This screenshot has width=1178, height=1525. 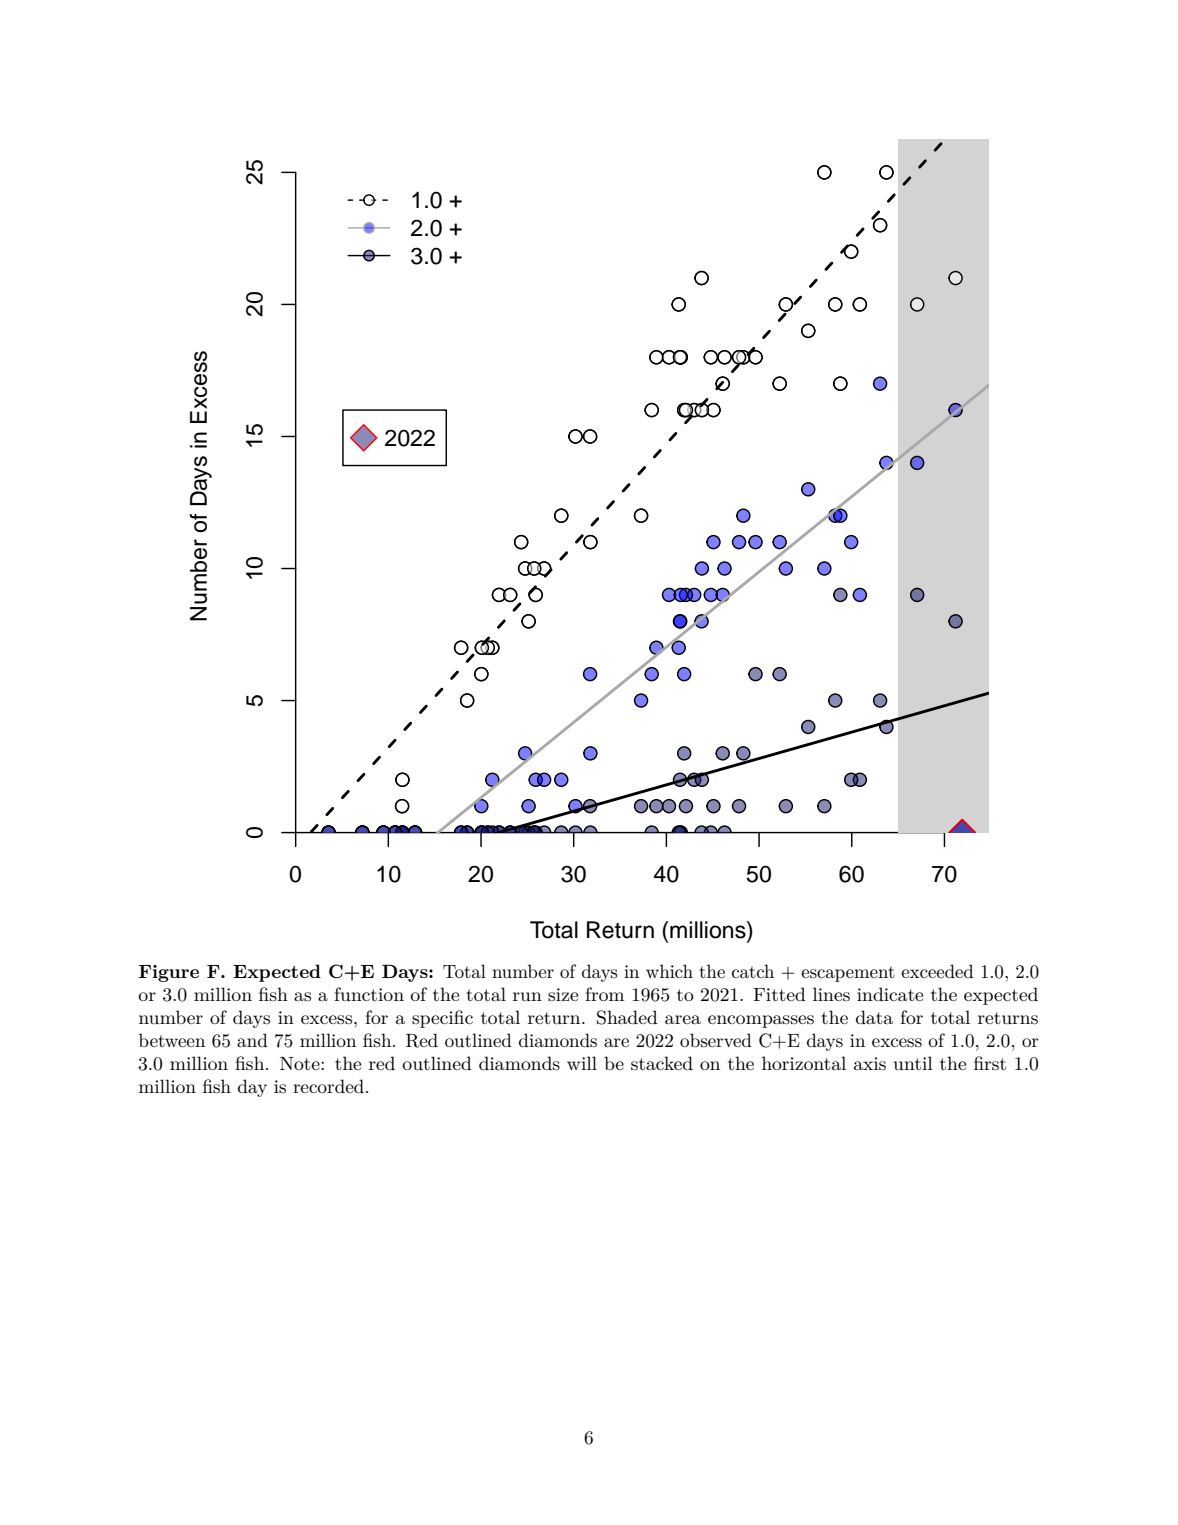 I want to click on Figure, so click(x=169, y=973).
